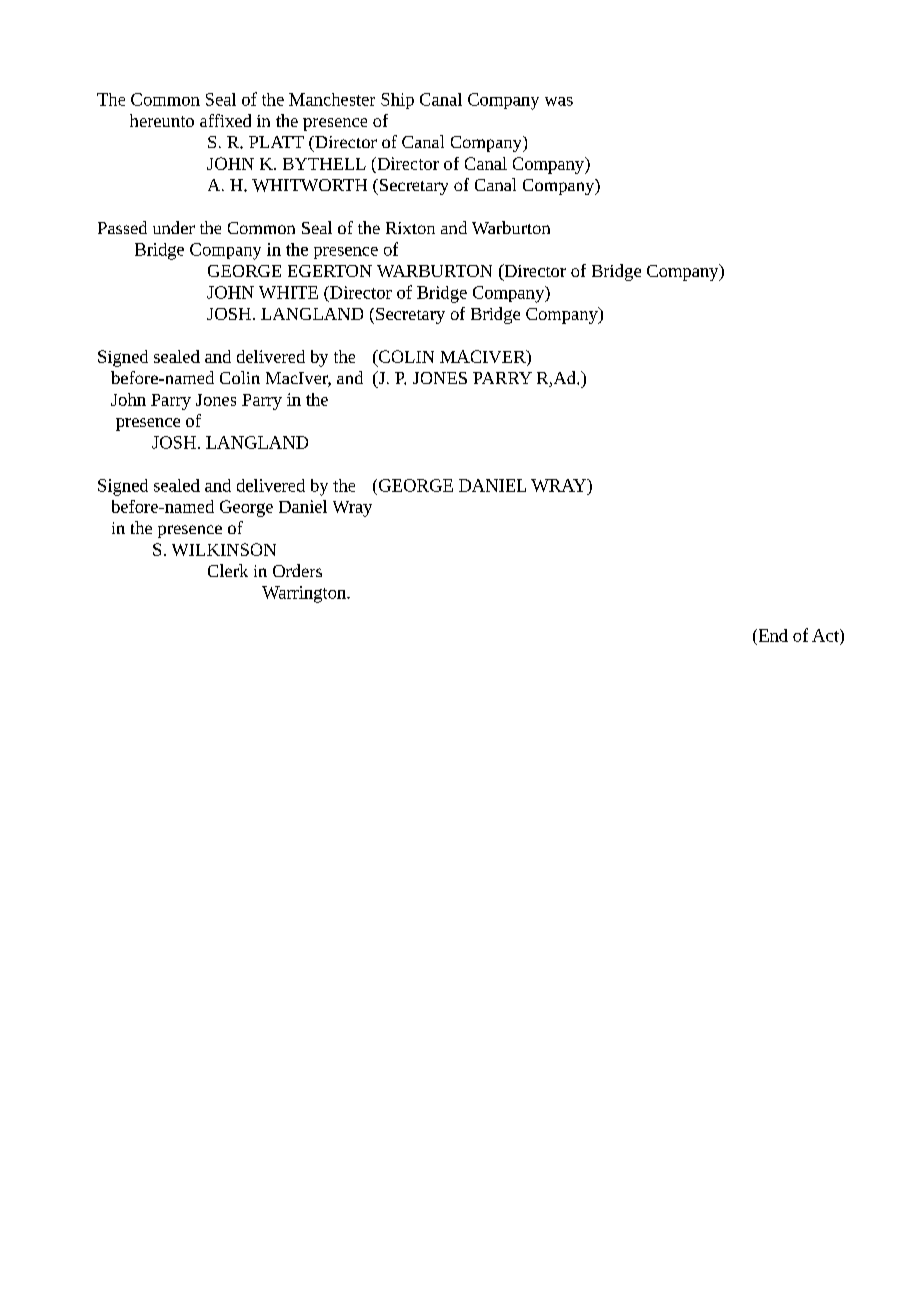  What do you see at coordinates (224, 549) in the document?
I see `WILKINSON` at bounding box center [224, 549].
